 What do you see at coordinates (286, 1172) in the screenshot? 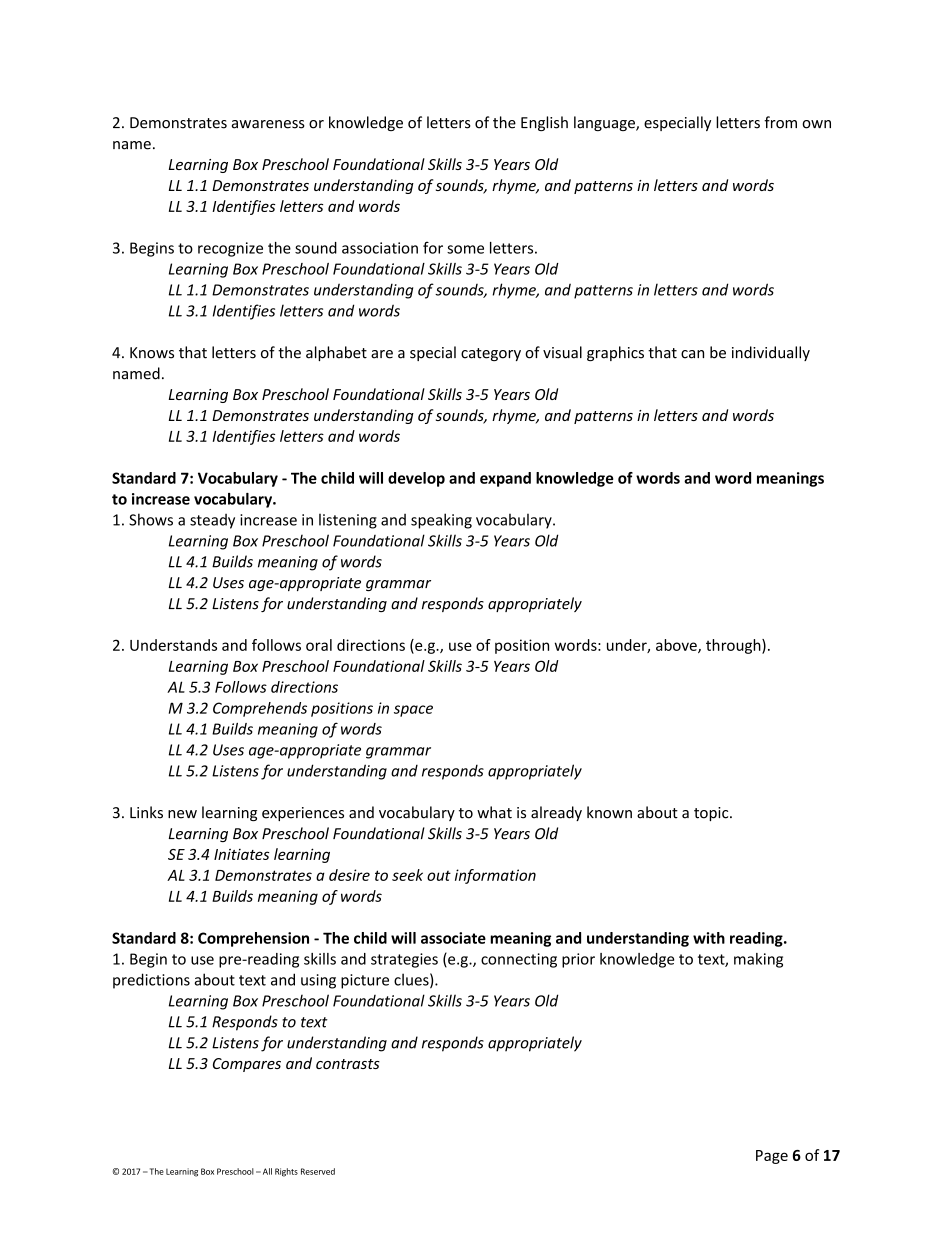
I see `Rights` at bounding box center [286, 1172].
